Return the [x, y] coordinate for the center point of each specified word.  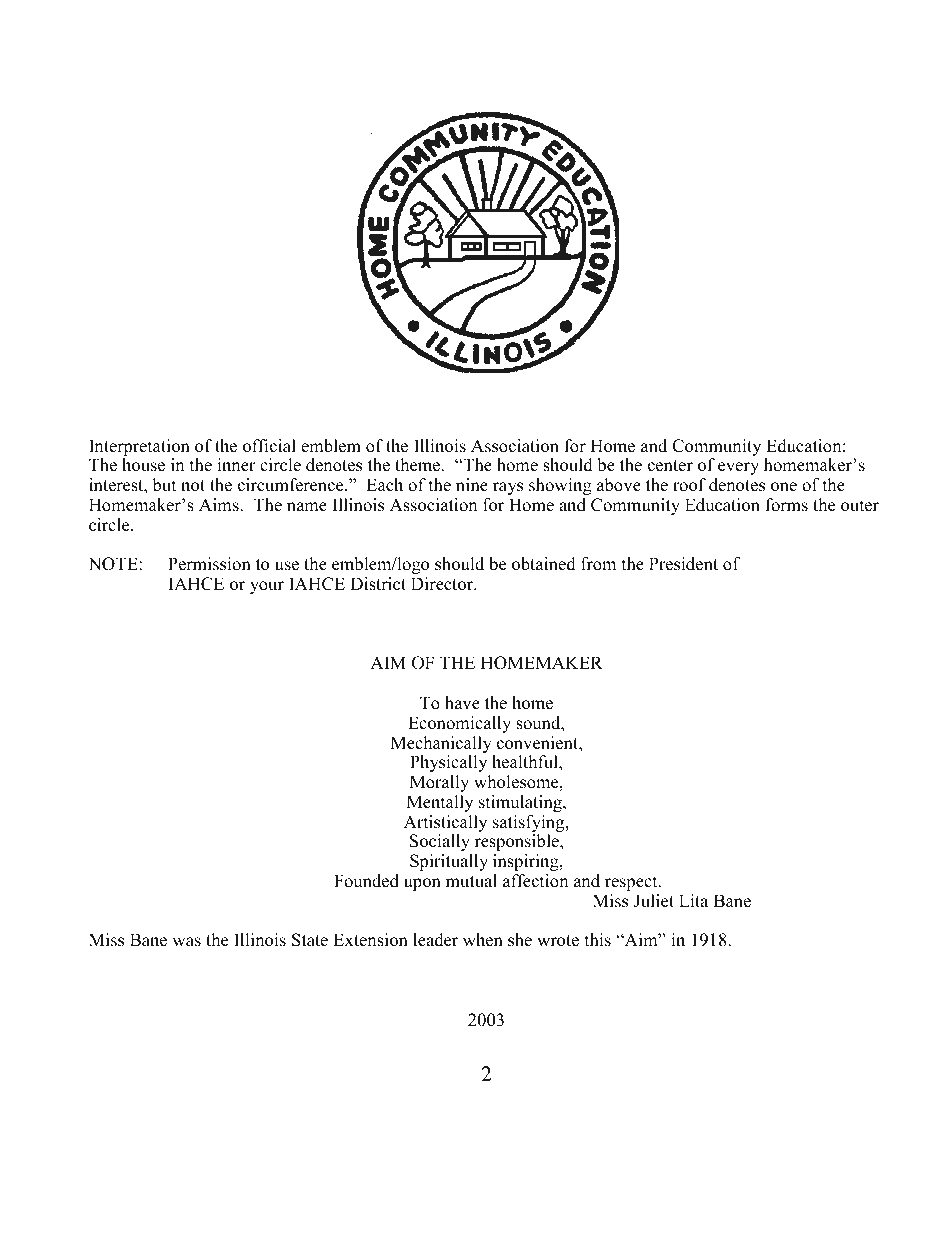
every [738, 468]
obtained [544, 564]
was [186, 942]
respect [632, 883]
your [267, 587]
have [462, 703]
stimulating [521, 803]
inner [236, 465]
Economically [459, 724]
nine [472, 485]
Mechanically [442, 746]
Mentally [440, 803]
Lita [693, 900]
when [483, 940]
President [683, 564]
